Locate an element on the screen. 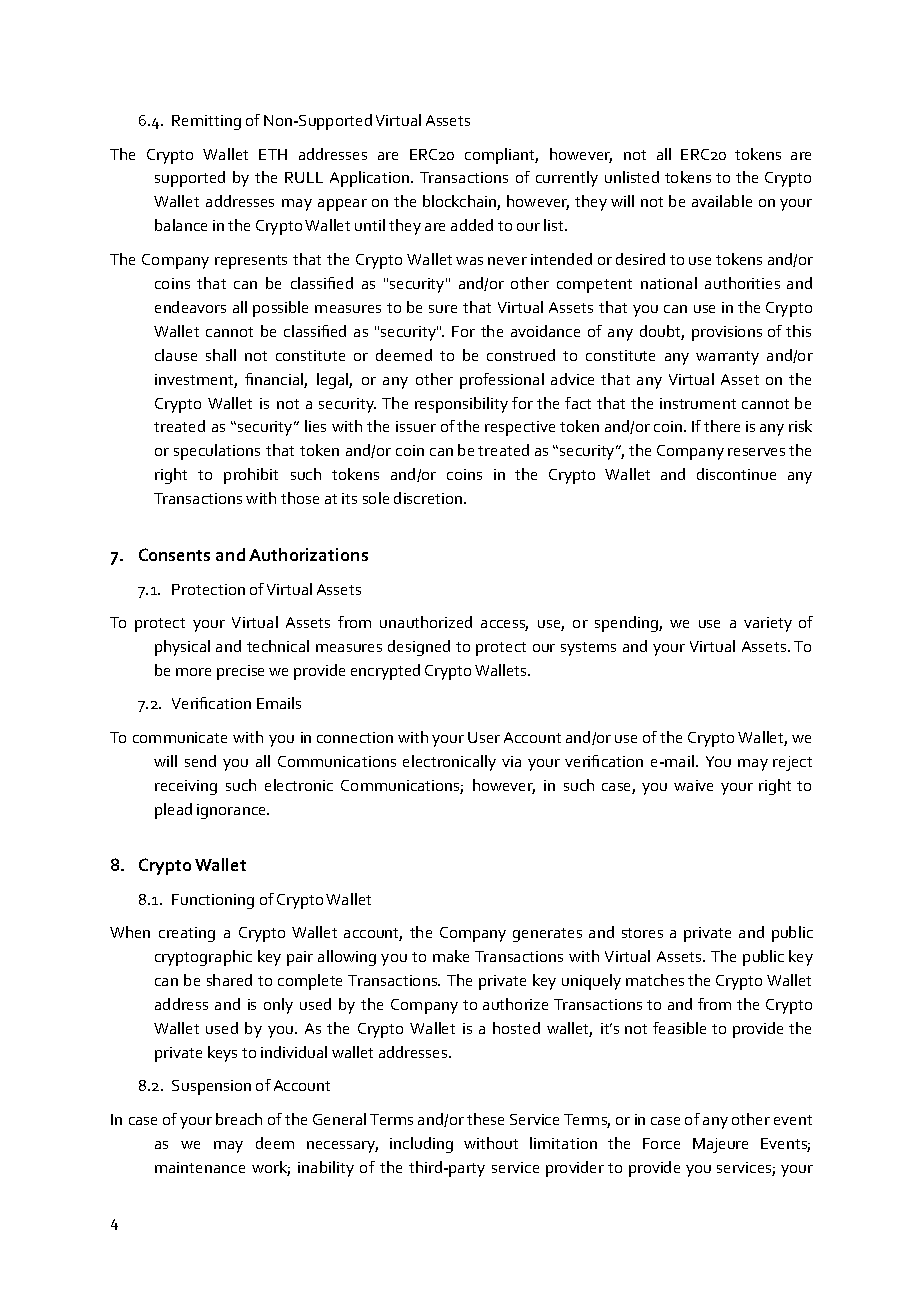 The height and width of the screenshot is (1307, 924). Remitting is located at coordinates (206, 122).
